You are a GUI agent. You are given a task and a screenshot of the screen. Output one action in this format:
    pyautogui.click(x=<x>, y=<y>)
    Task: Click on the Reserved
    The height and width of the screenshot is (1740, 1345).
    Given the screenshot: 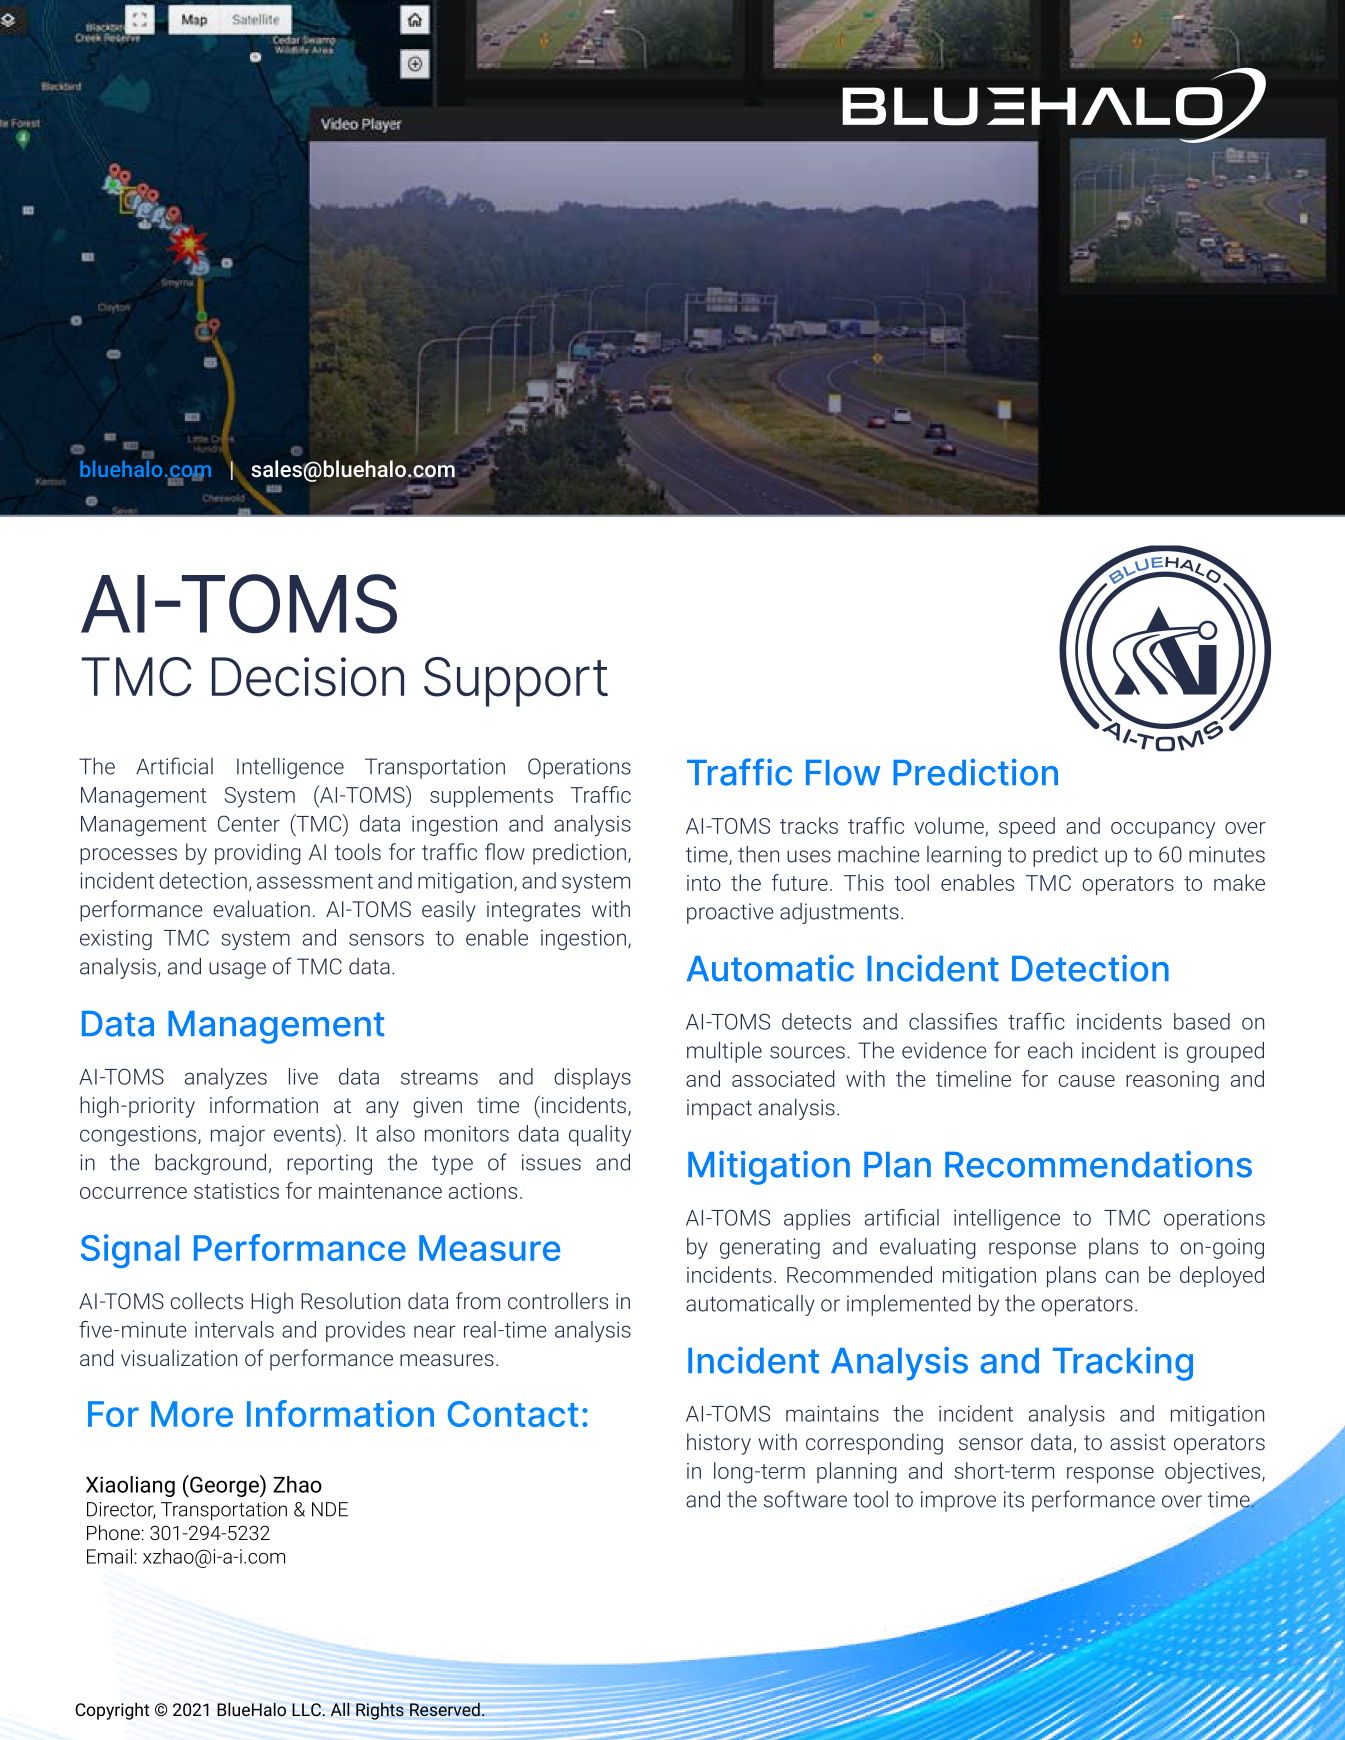 What is the action you would take?
    pyautogui.click(x=445, y=1709)
